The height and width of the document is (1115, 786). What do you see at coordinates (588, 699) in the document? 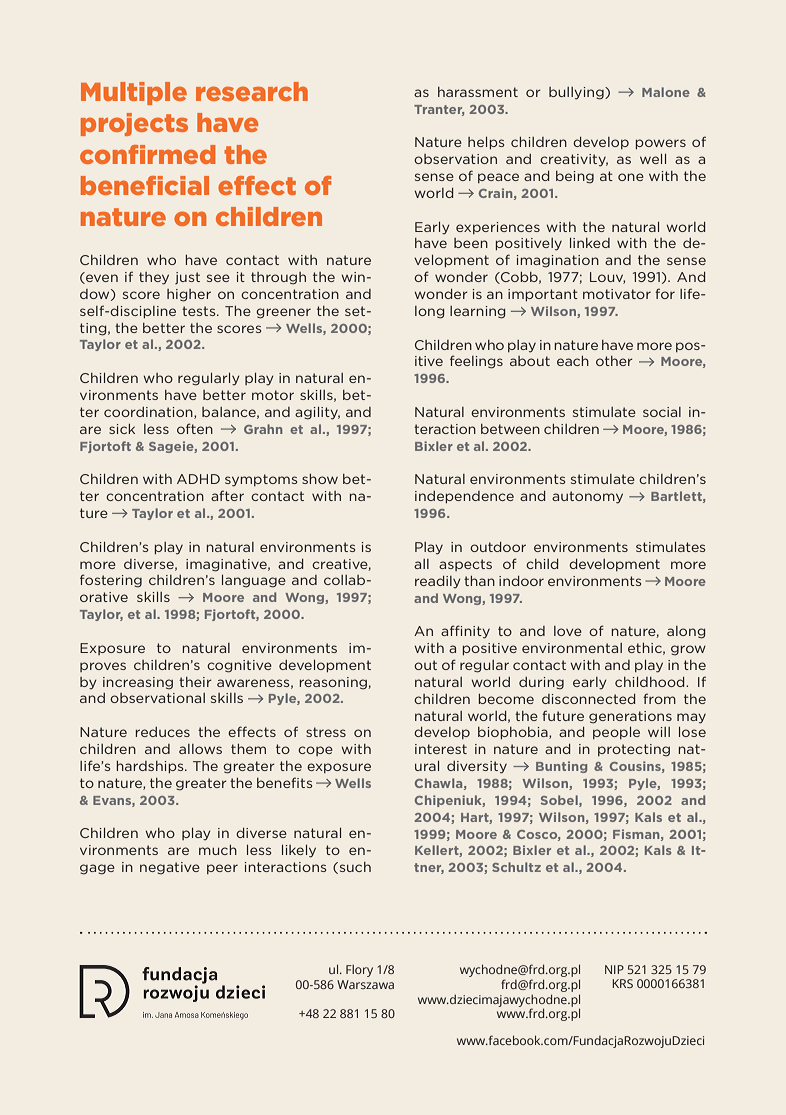
I see `disconnected` at bounding box center [588, 699].
